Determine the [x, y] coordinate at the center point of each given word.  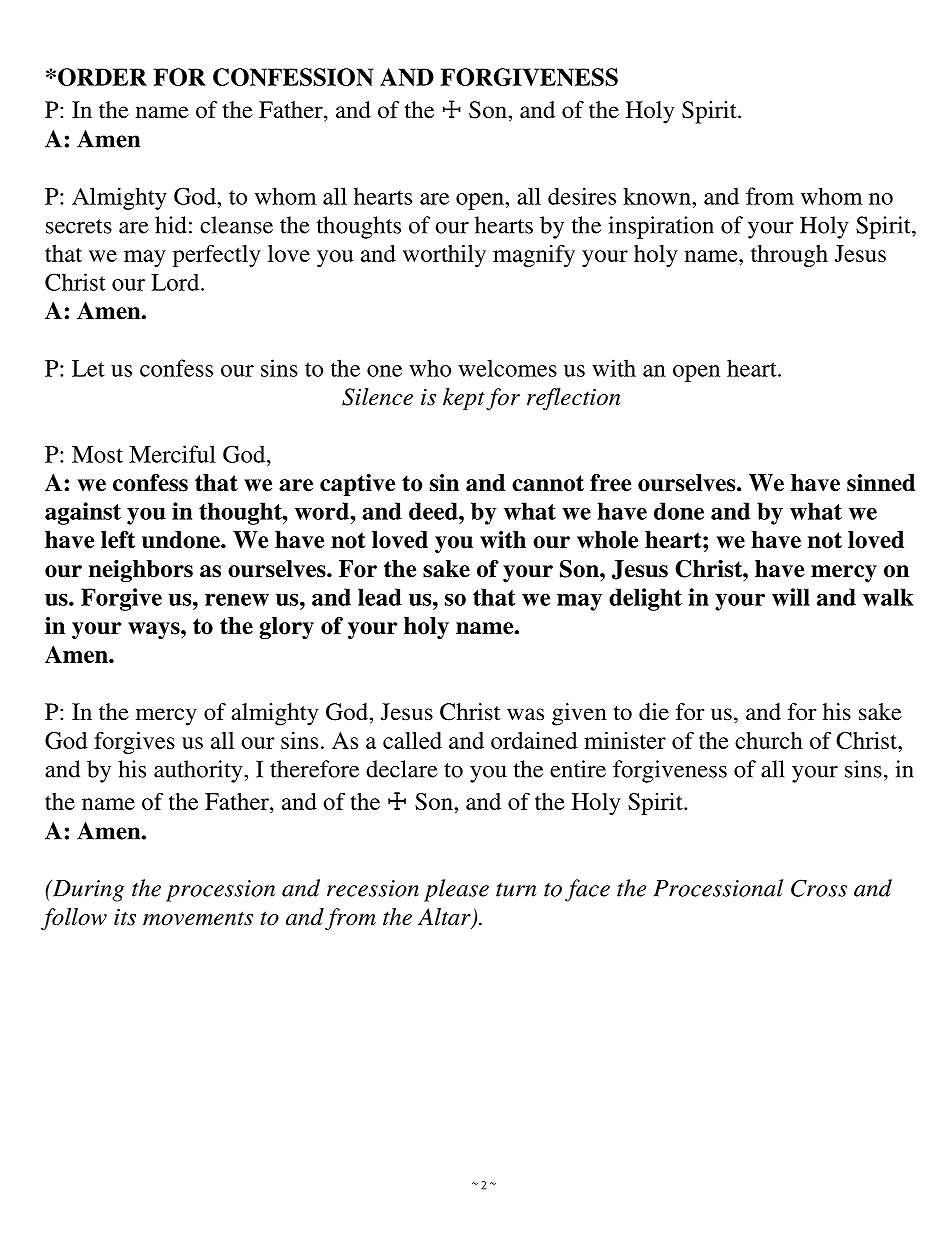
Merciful [172, 454]
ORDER [102, 77]
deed [434, 511]
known [658, 196]
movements [198, 918]
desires [582, 196]
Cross [819, 888]
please [456, 890]
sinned [881, 483]
